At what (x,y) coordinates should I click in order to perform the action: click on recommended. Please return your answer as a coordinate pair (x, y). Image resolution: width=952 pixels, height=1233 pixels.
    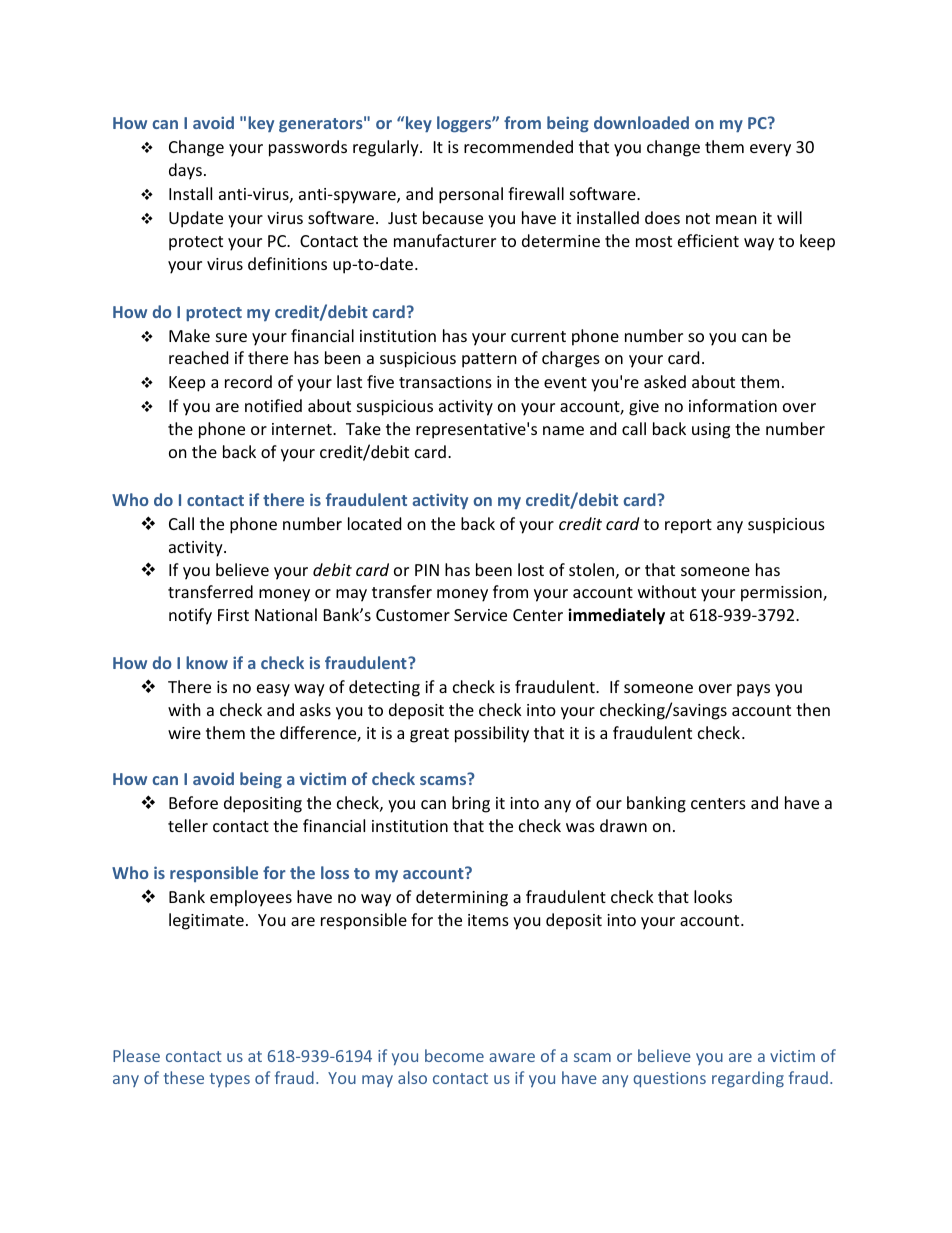
    Looking at the image, I should click on (518, 146).
